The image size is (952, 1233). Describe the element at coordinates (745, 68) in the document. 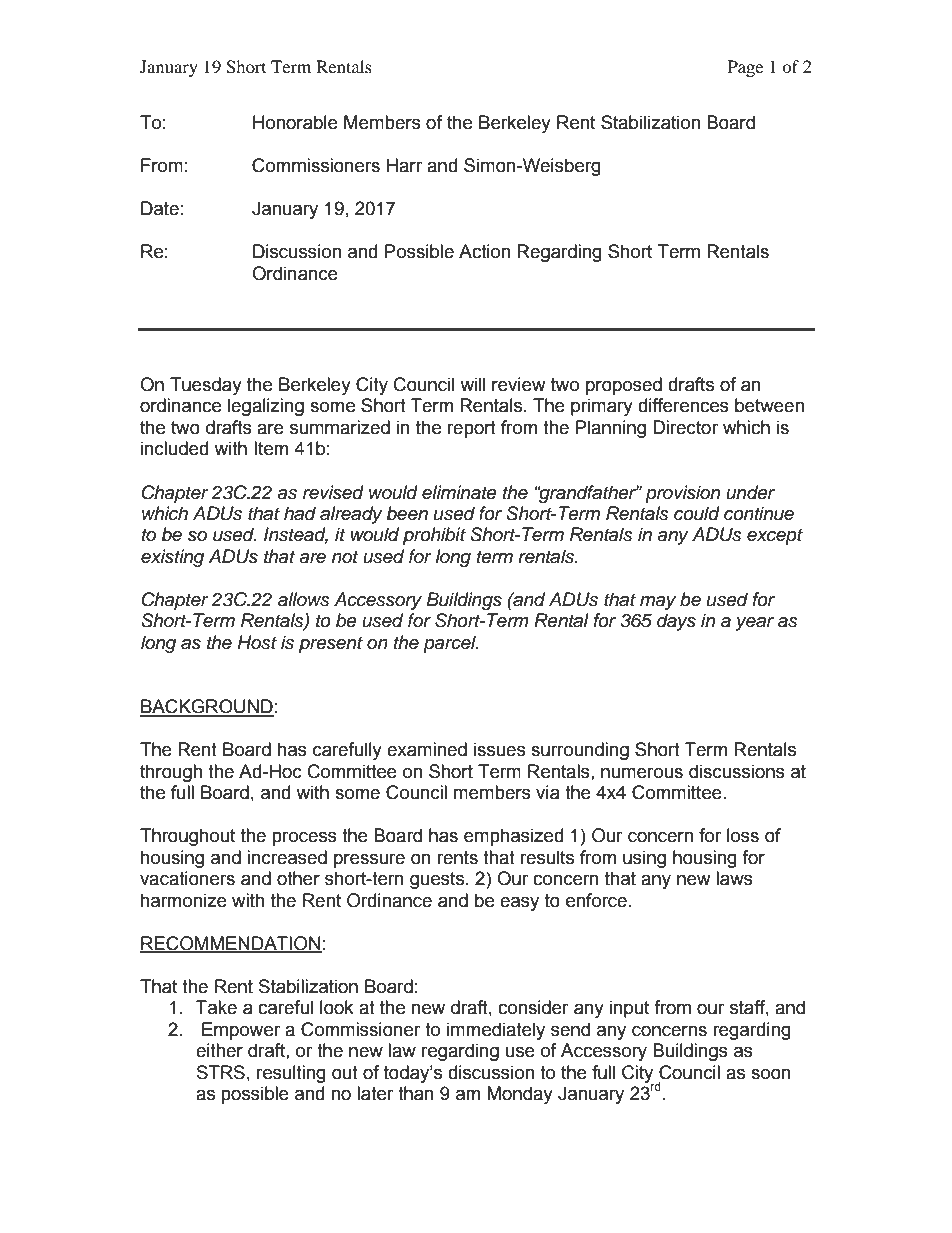

I see `Page` at that location.
